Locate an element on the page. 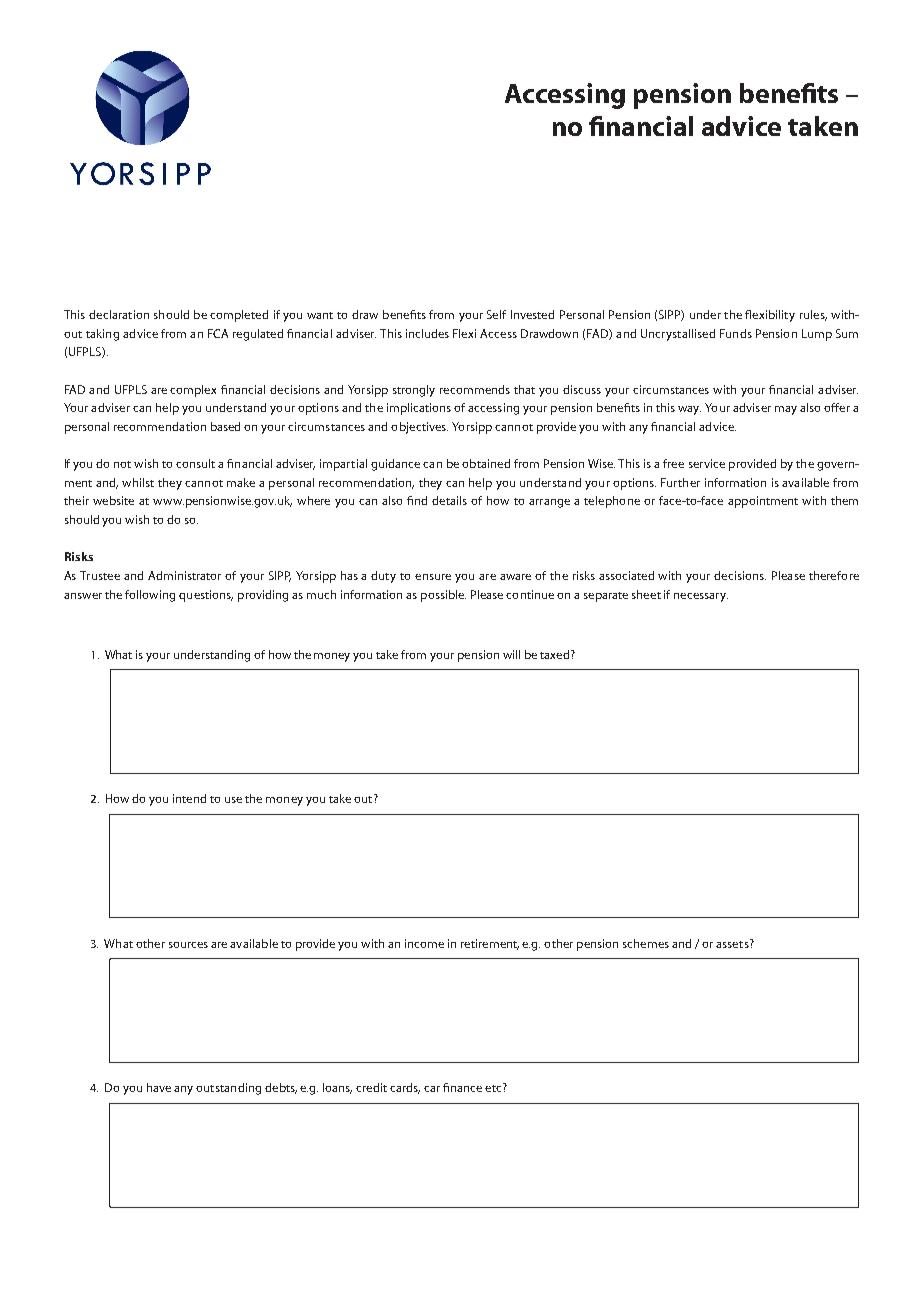  includes is located at coordinates (427, 333).
